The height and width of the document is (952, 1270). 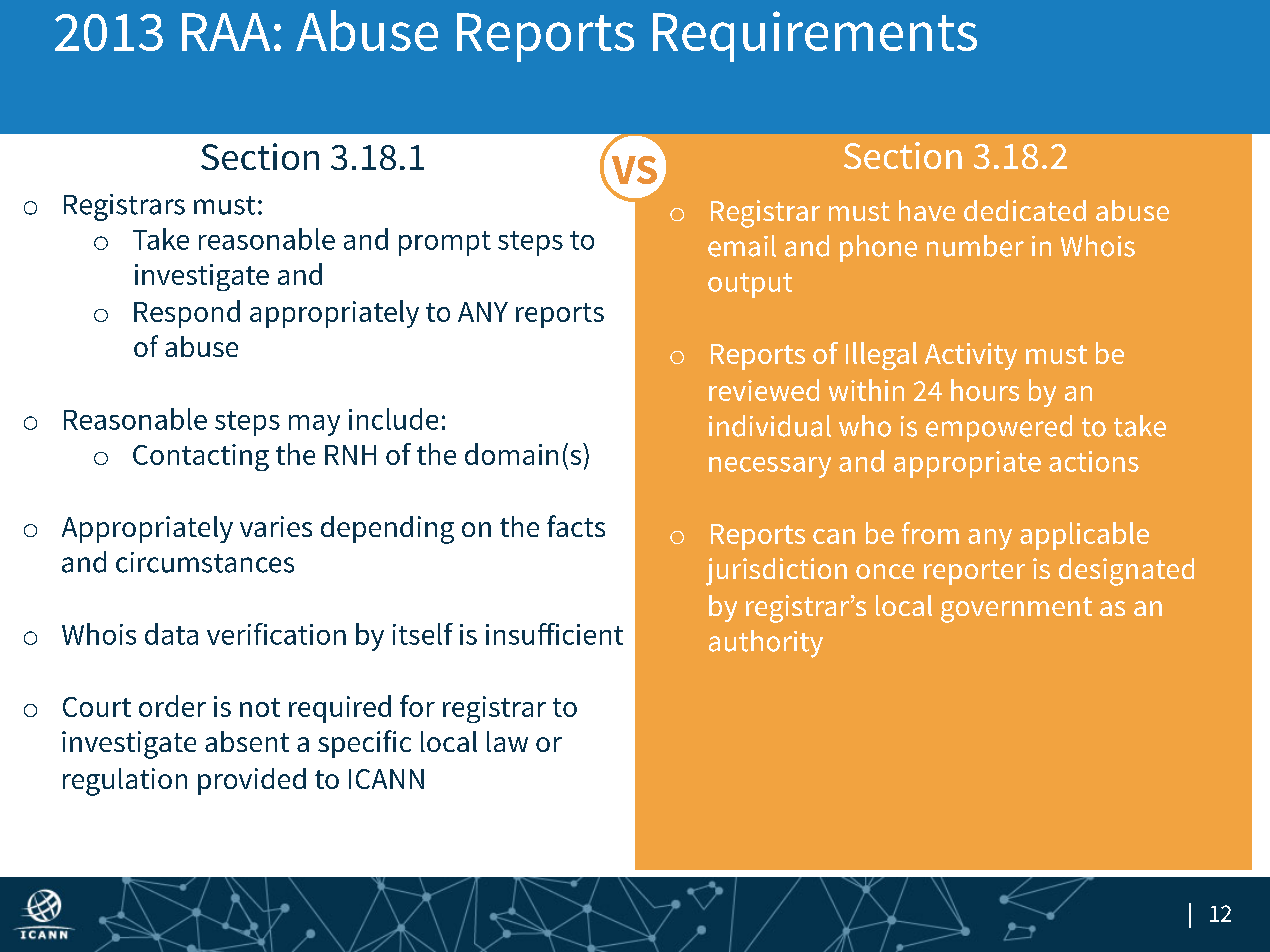 What do you see at coordinates (276, 526) in the document?
I see `varies` at bounding box center [276, 526].
